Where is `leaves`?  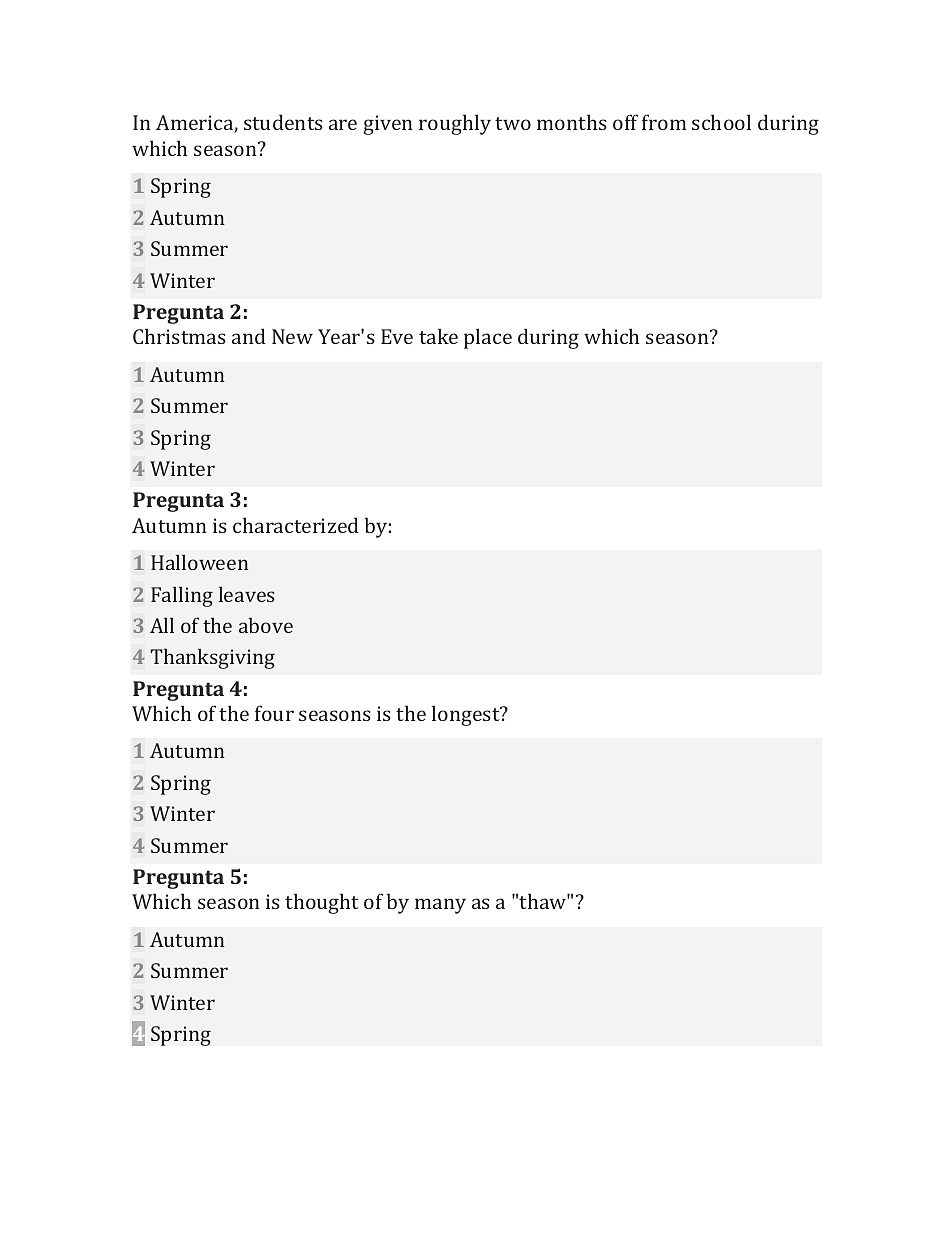 leaves is located at coordinates (247, 594).
